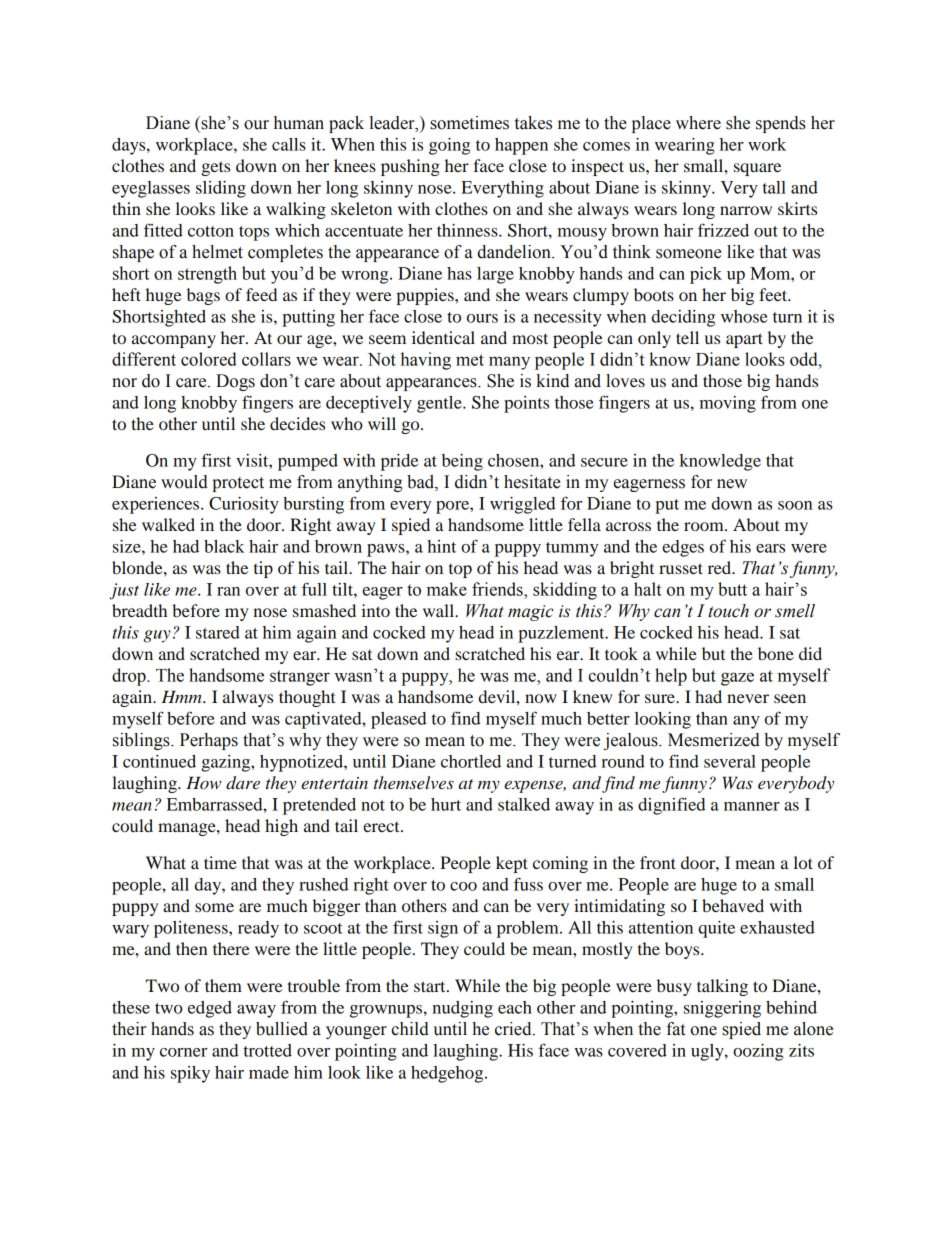 This screenshot has width=952, height=1233. What do you see at coordinates (732, 589) in the screenshot?
I see `butt` at bounding box center [732, 589].
